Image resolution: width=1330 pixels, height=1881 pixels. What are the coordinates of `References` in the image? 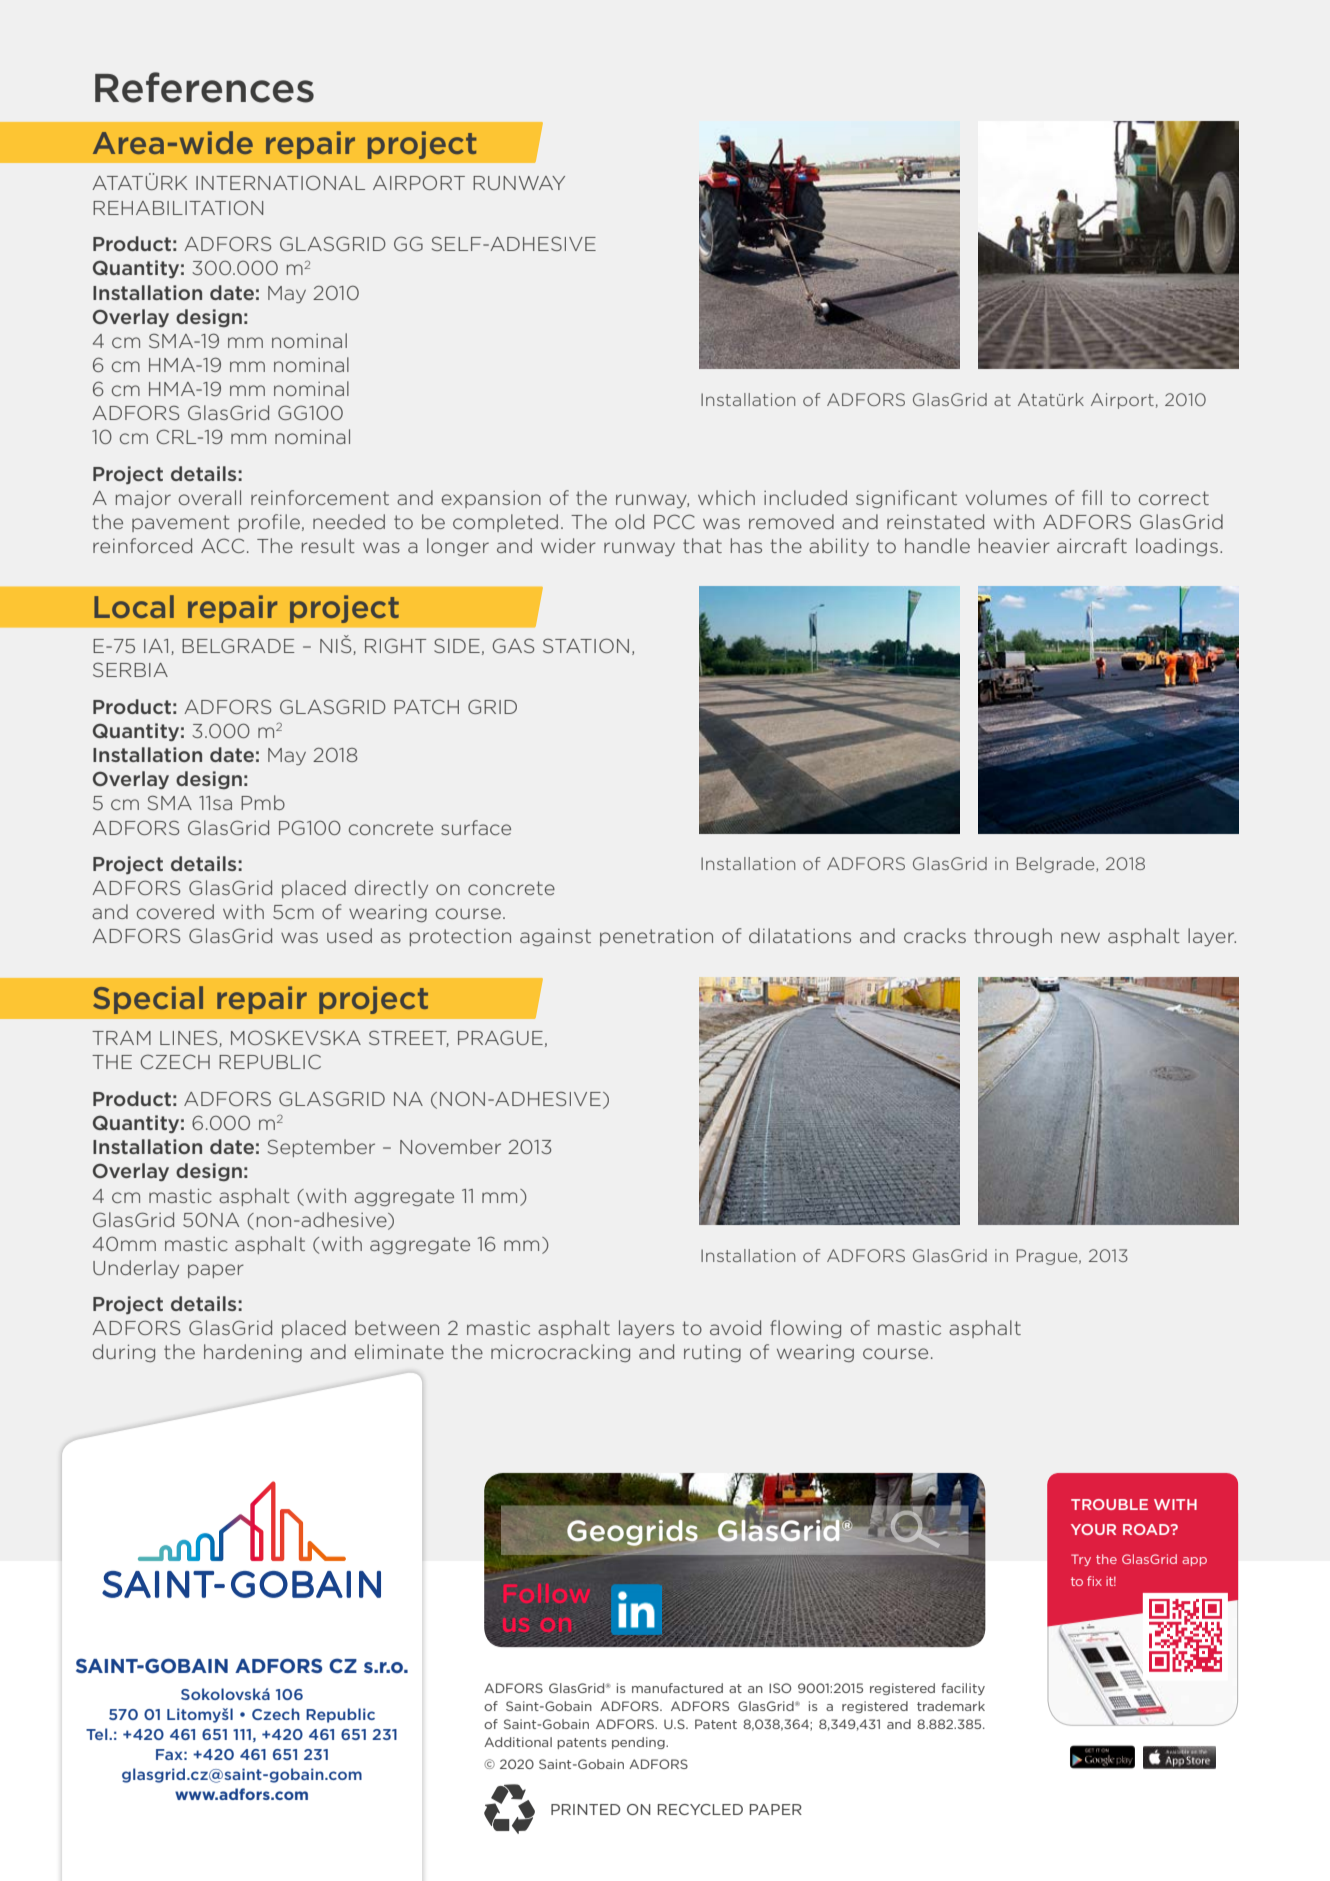 It's located at (204, 87).
